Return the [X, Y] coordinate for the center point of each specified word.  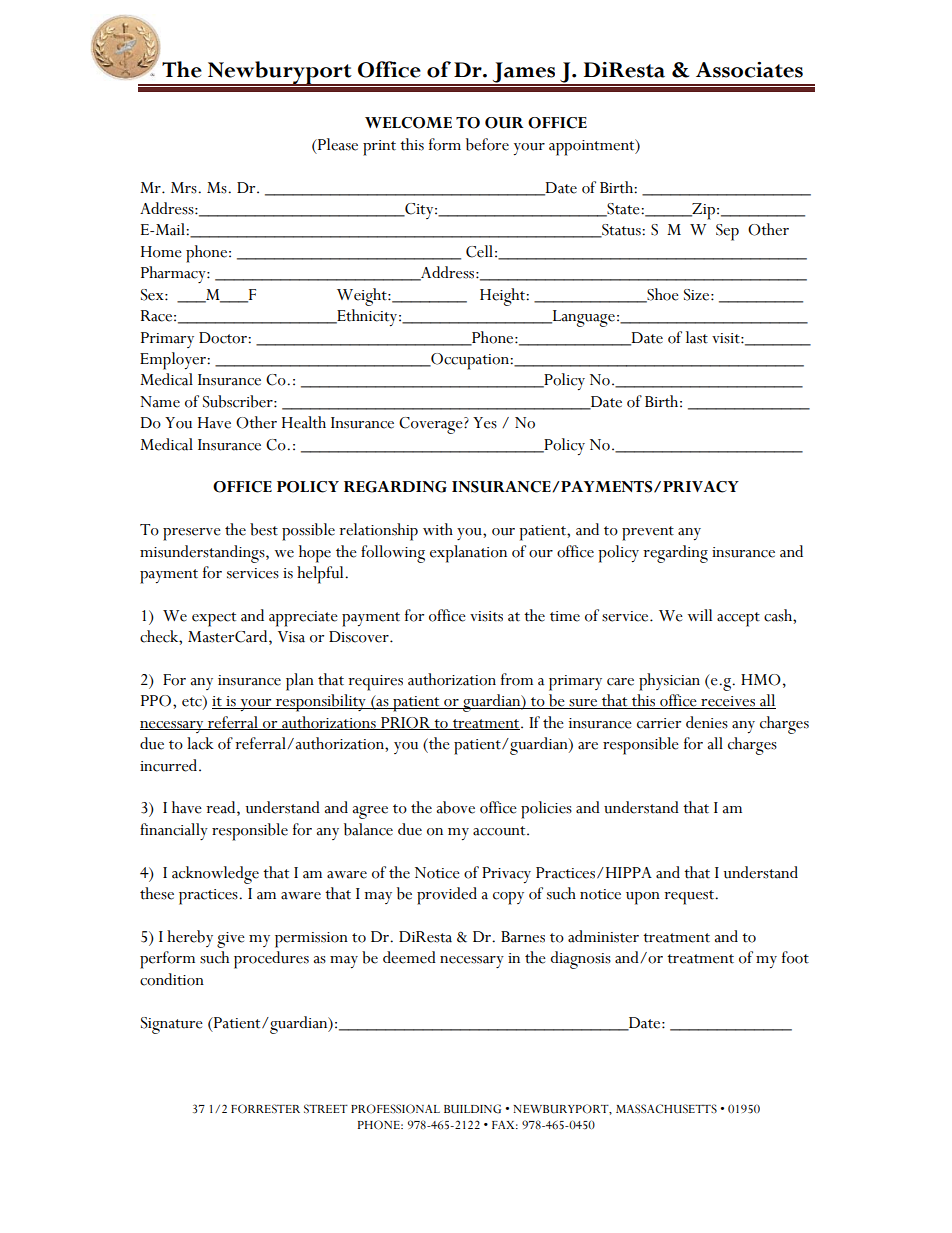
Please [336, 144]
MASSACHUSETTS [666, 1109]
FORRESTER [265, 1109]
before [487, 144]
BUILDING [472, 1109]
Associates [749, 70]
